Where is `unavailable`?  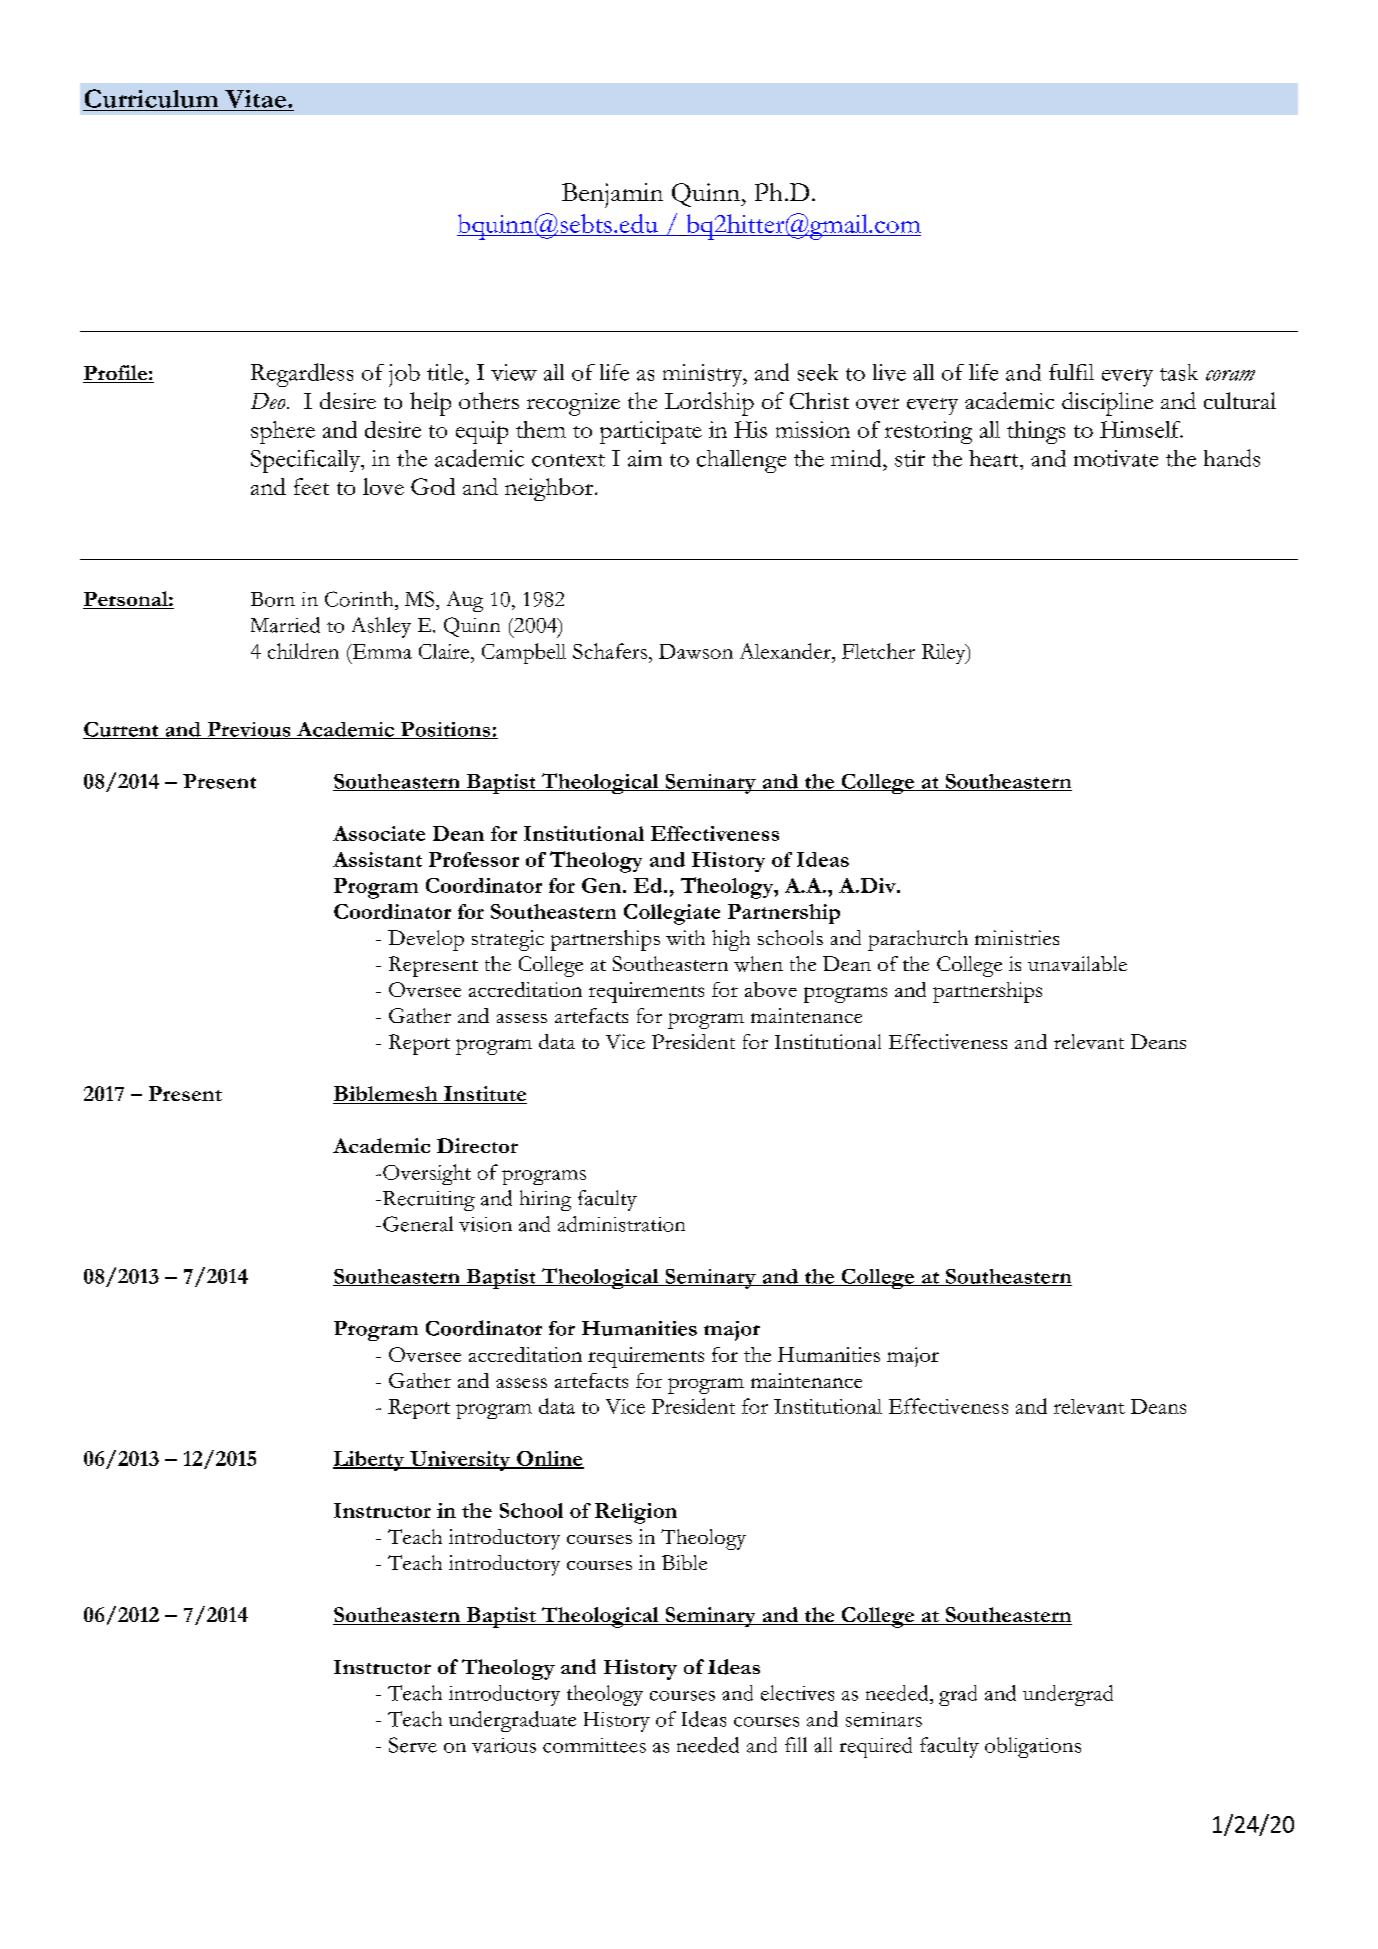 unavailable is located at coordinates (1077, 963).
